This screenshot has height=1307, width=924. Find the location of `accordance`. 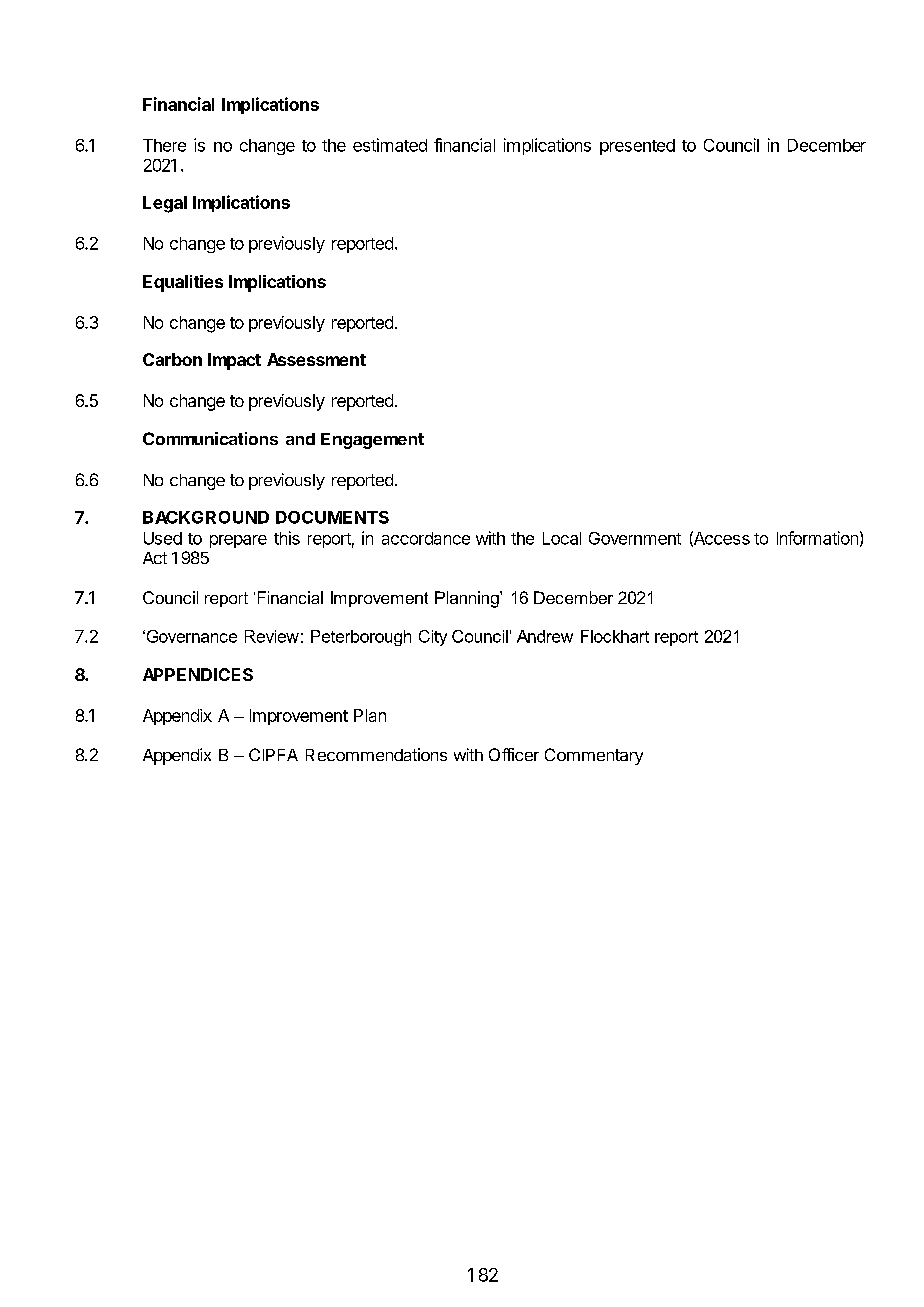

accordance is located at coordinates (426, 538).
